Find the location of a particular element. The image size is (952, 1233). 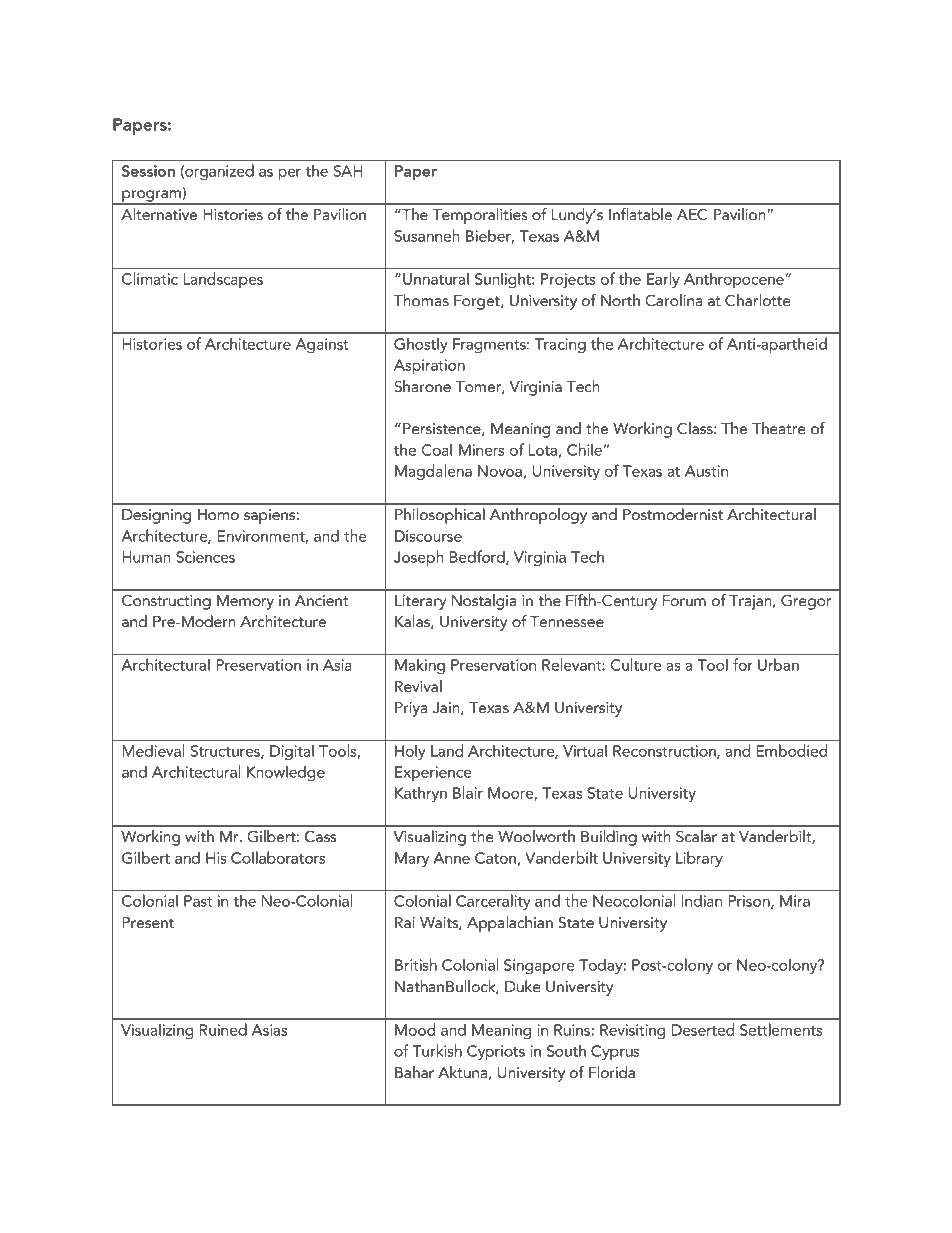

Nostalgia is located at coordinates (484, 602).
